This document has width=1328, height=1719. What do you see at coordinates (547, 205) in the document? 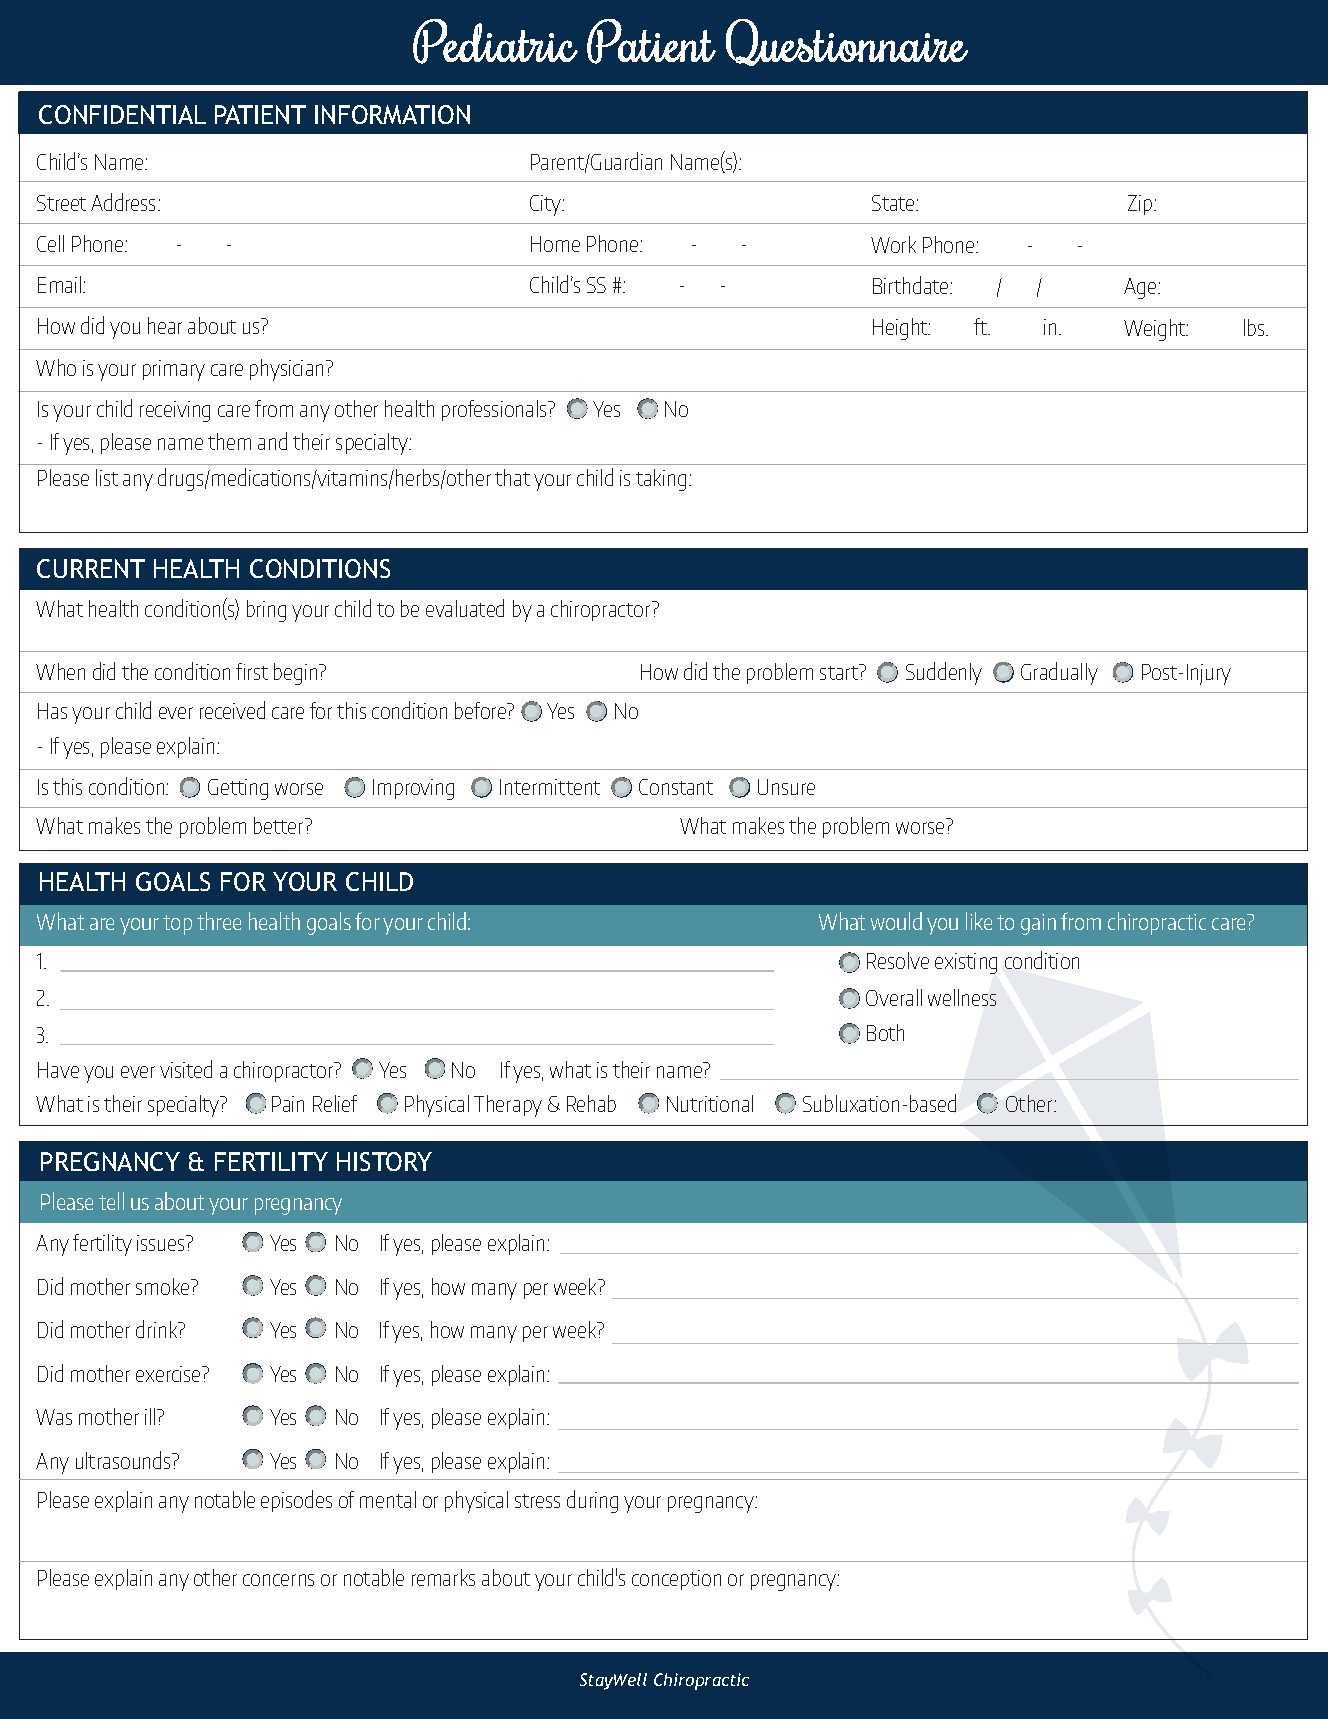
I see `City` at bounding box center [547, 205].
